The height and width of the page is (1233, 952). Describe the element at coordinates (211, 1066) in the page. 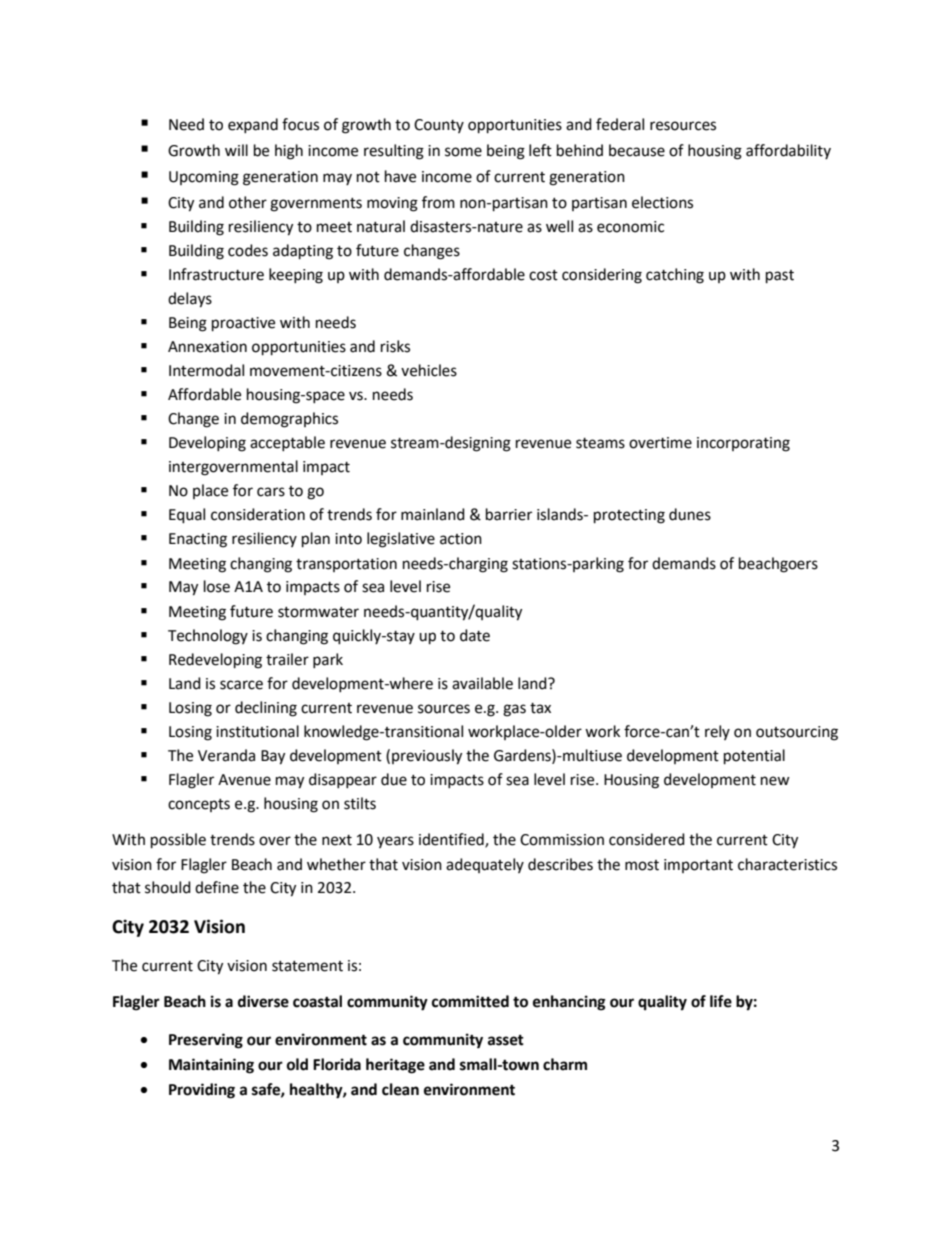

I see `Maintaining` at that location.
